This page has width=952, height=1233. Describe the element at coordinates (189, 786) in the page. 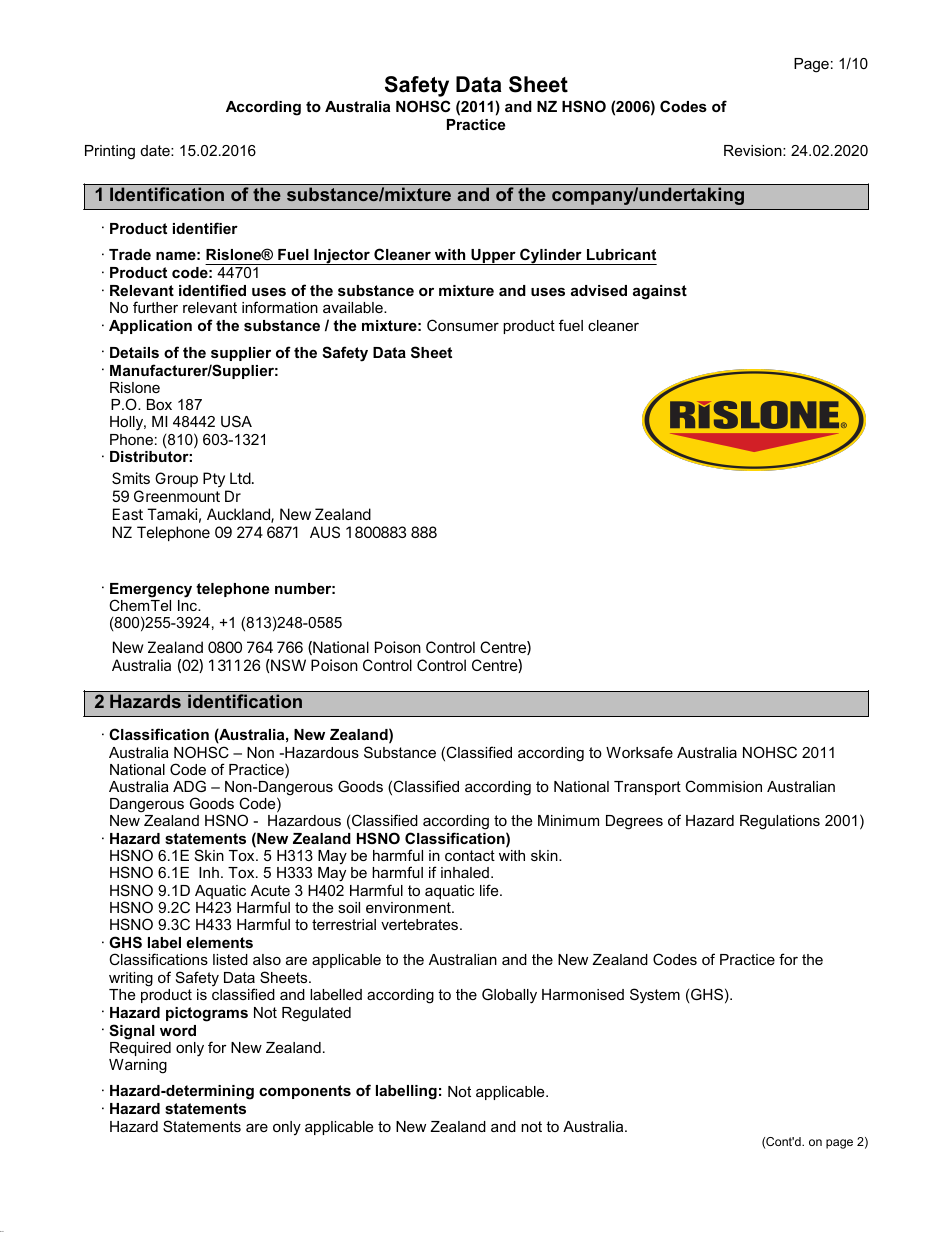

I see `ADG` at that location.
